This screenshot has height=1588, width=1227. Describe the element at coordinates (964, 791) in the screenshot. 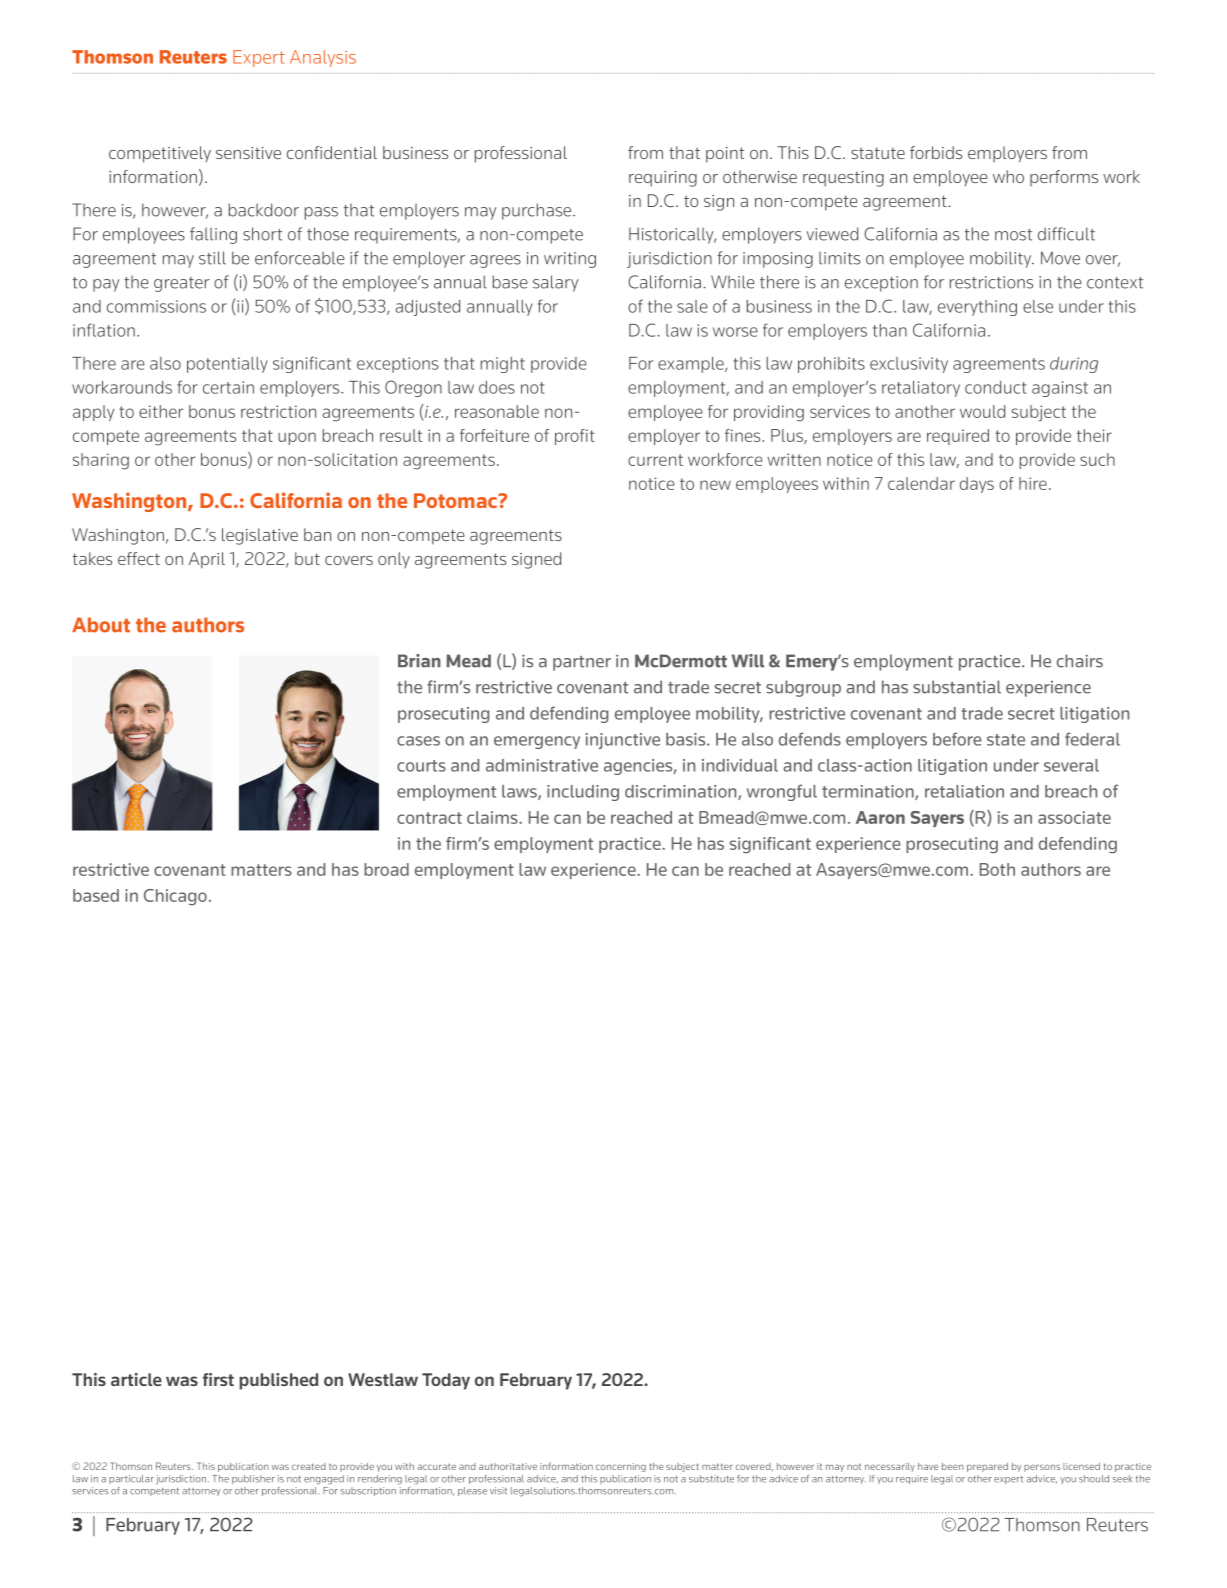

I see `retaliation` at that location.
